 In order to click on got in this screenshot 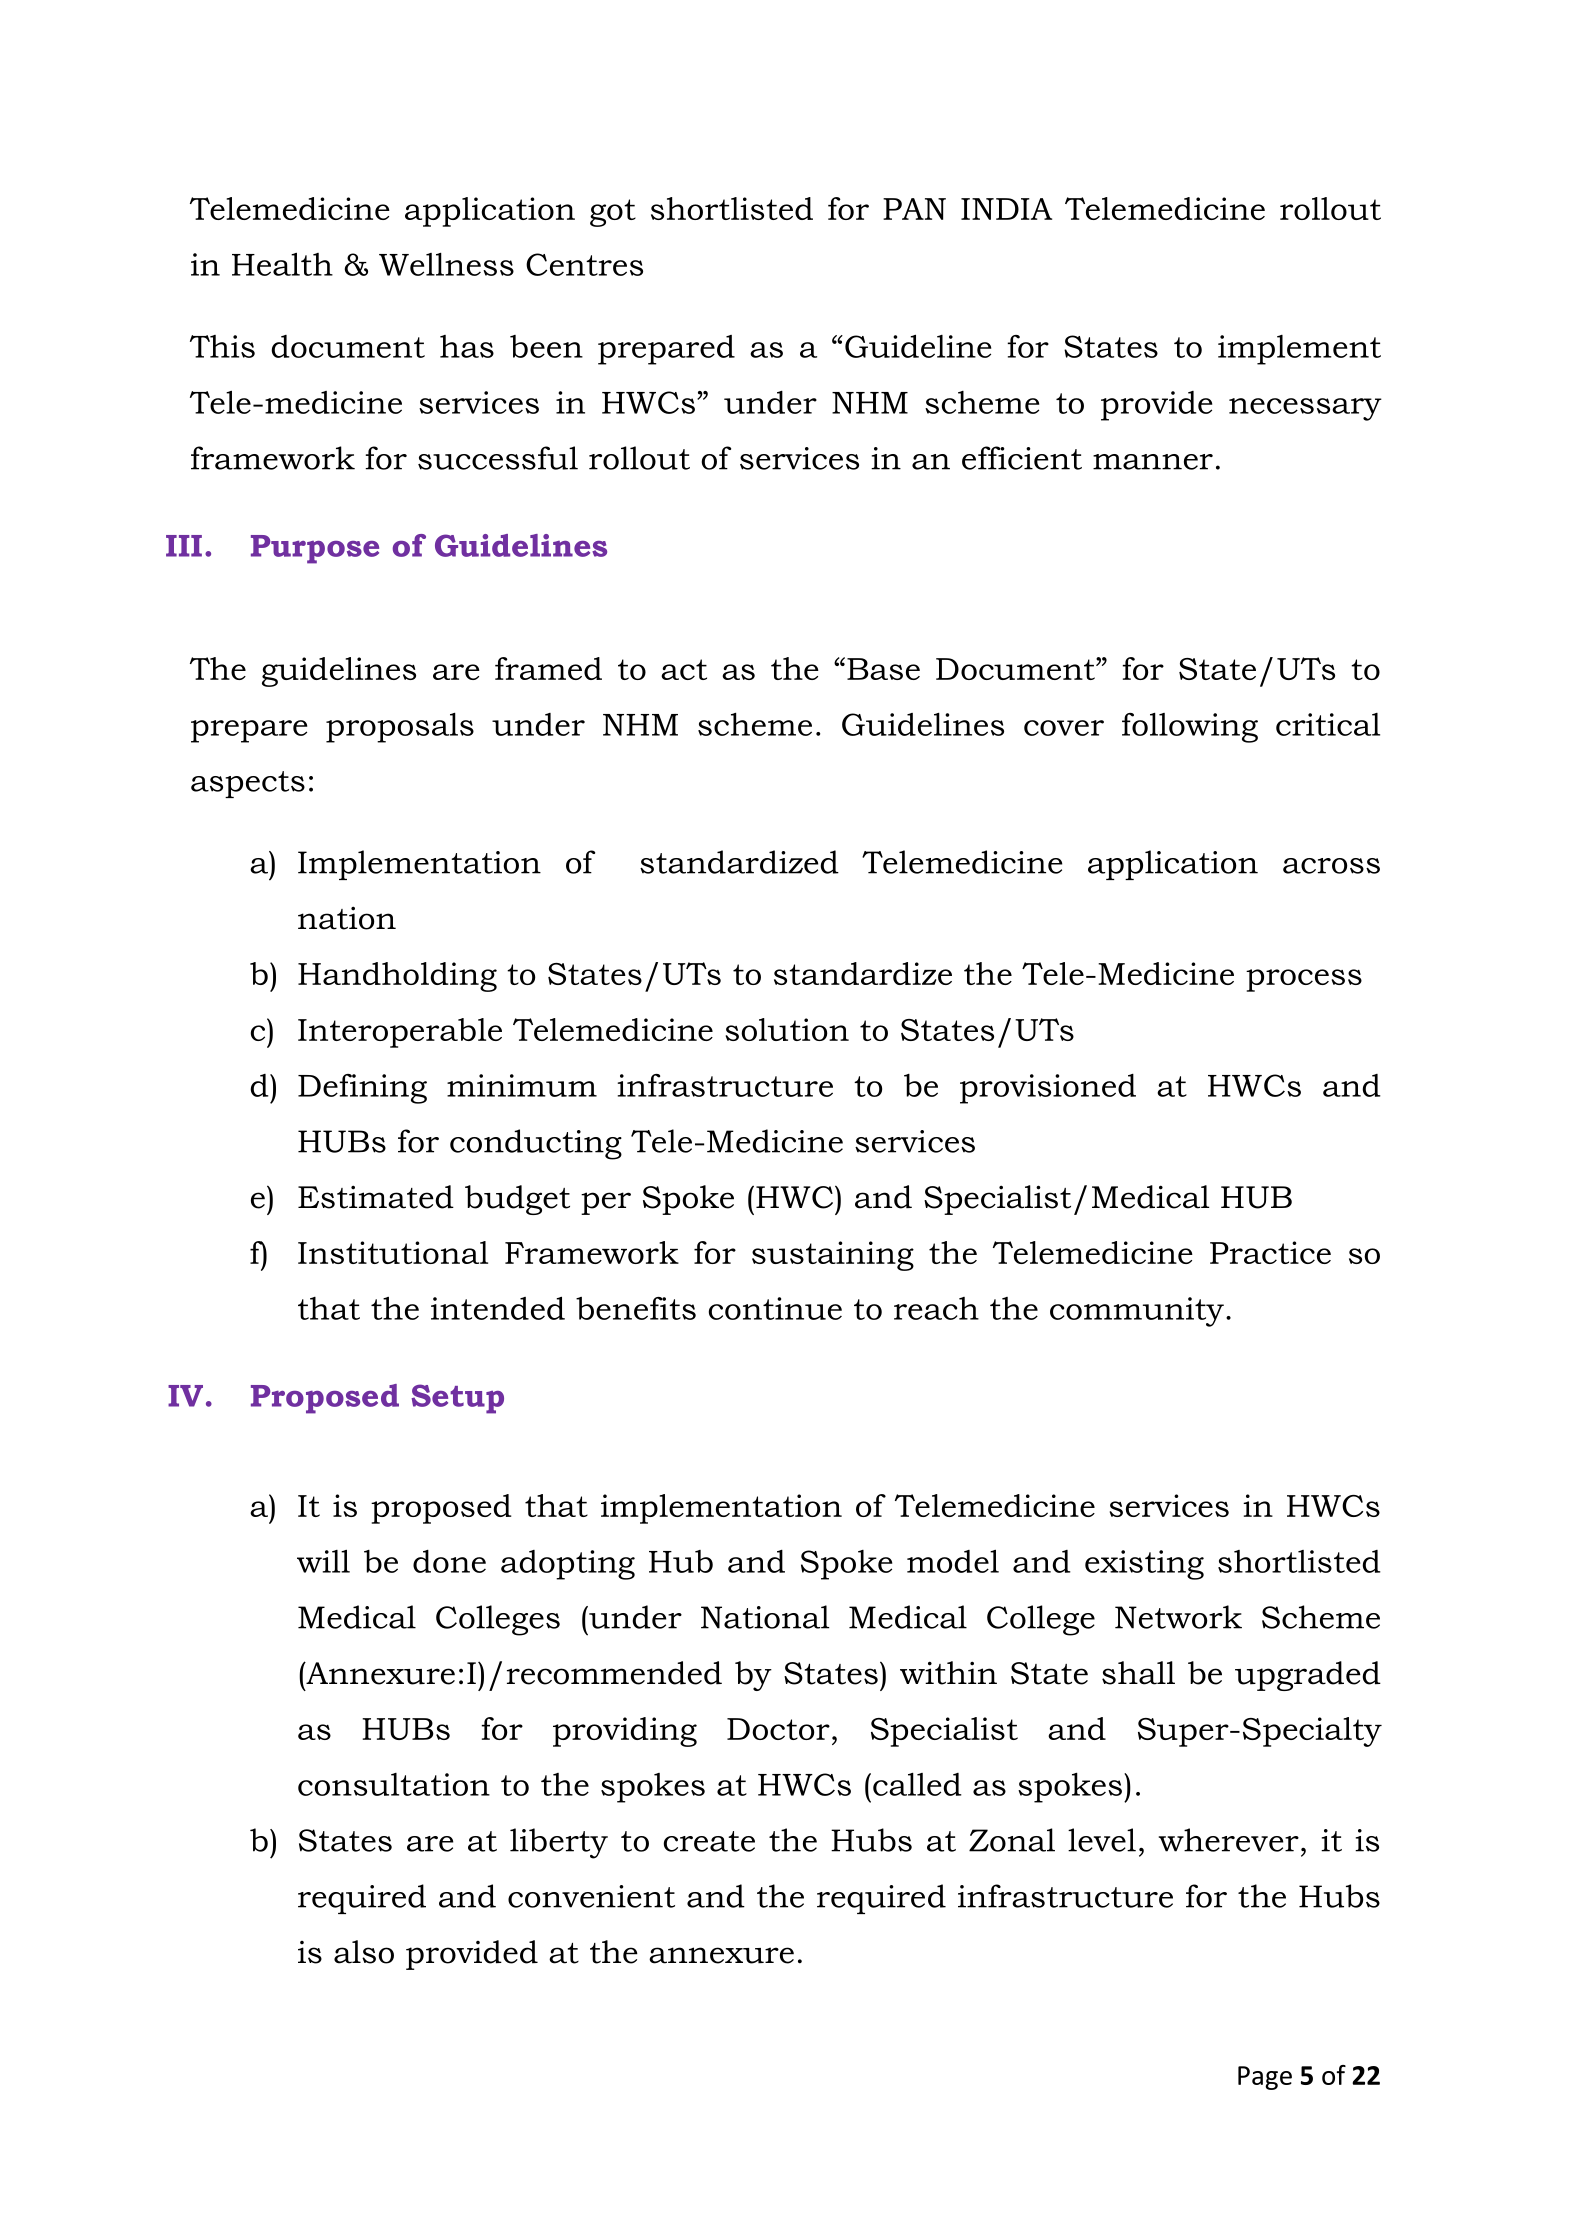, I will do `click(613, 213)`.
